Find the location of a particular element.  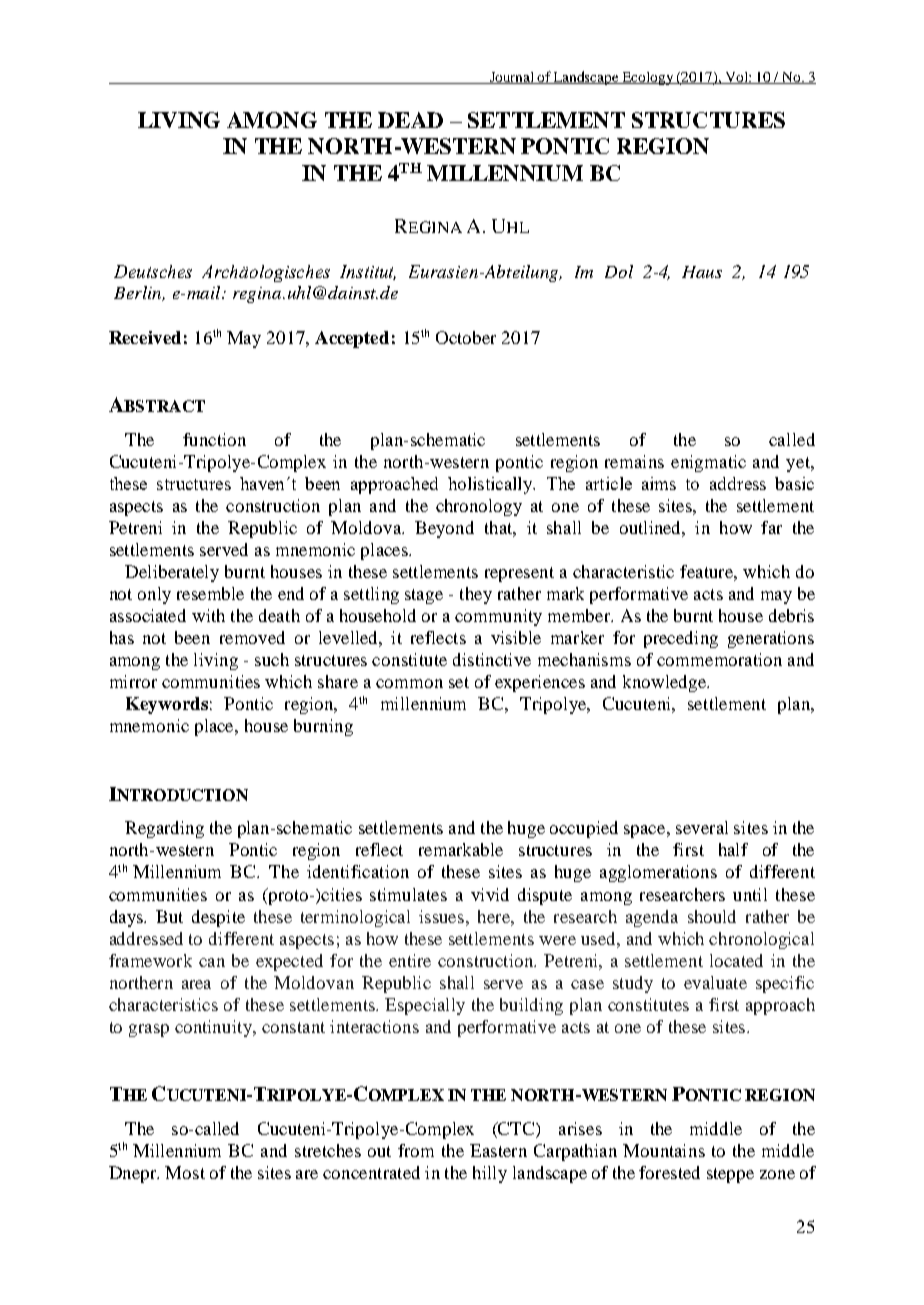

Received is located at coordinates (145, 337).
